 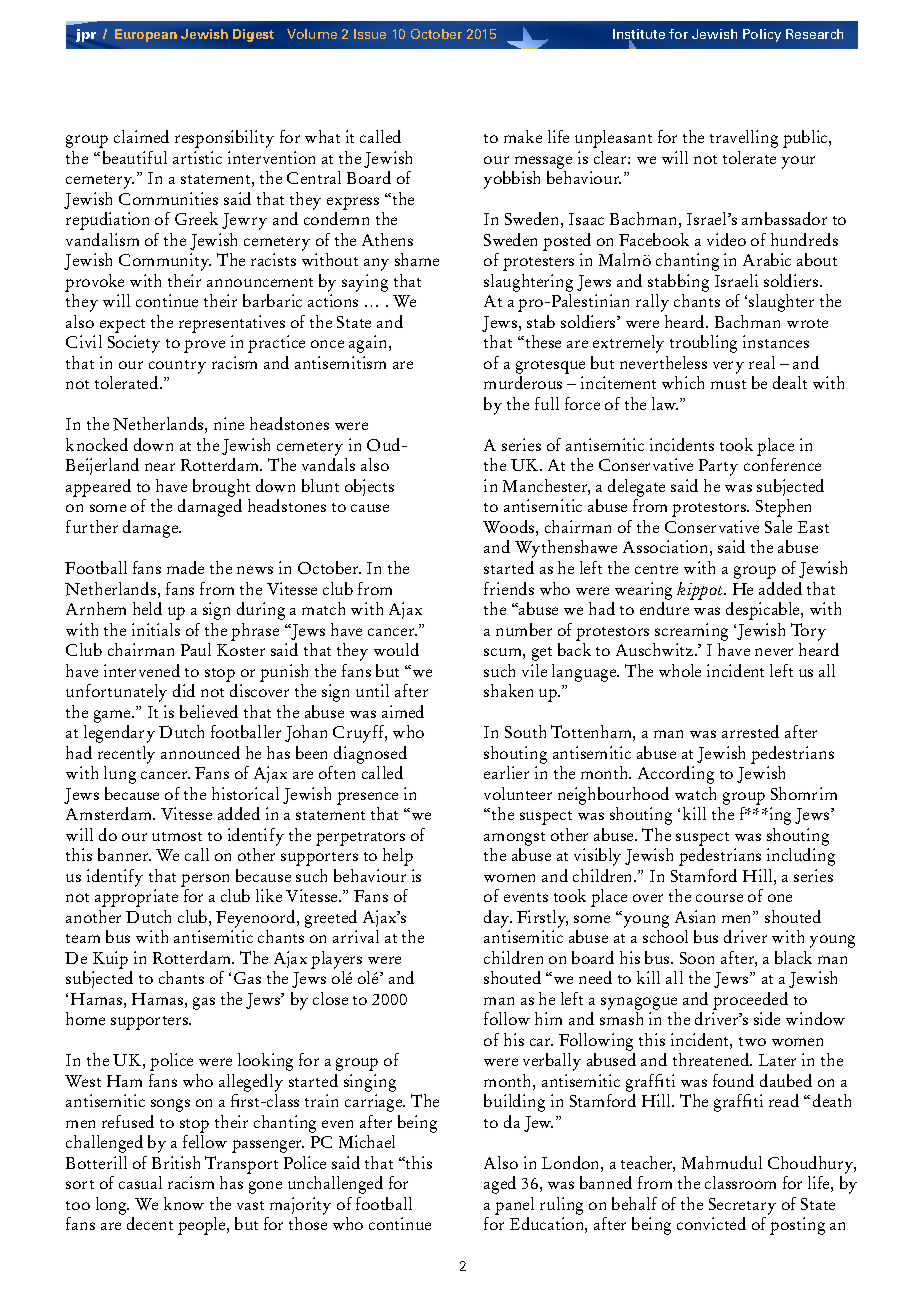 I want to click on would, so click(x=396, y=649).
